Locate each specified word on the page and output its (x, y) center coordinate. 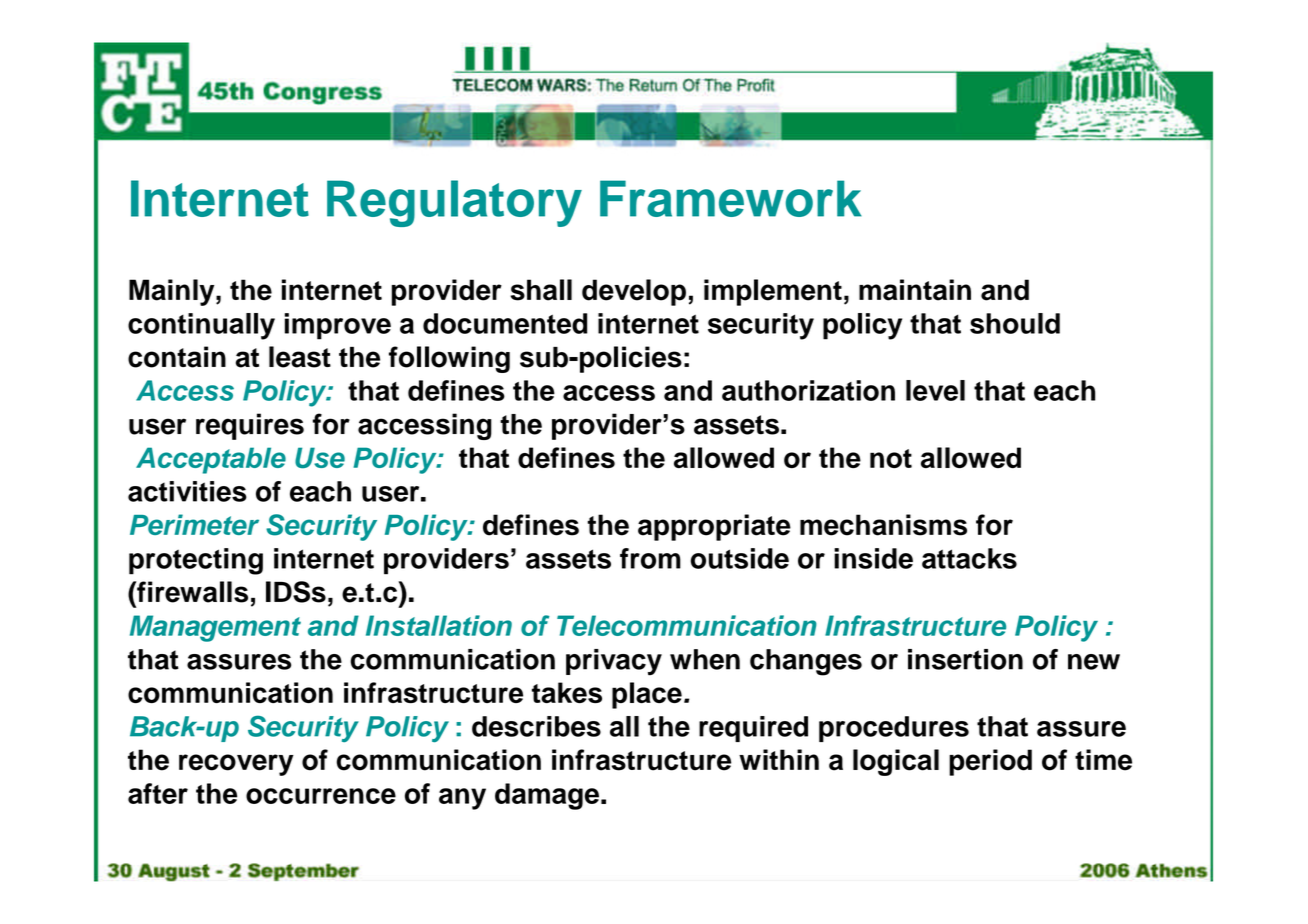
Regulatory (454, 203)
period (990, 762)
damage (547, 796)
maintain (915, 290)
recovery (236, 765)
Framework (731, 198)
